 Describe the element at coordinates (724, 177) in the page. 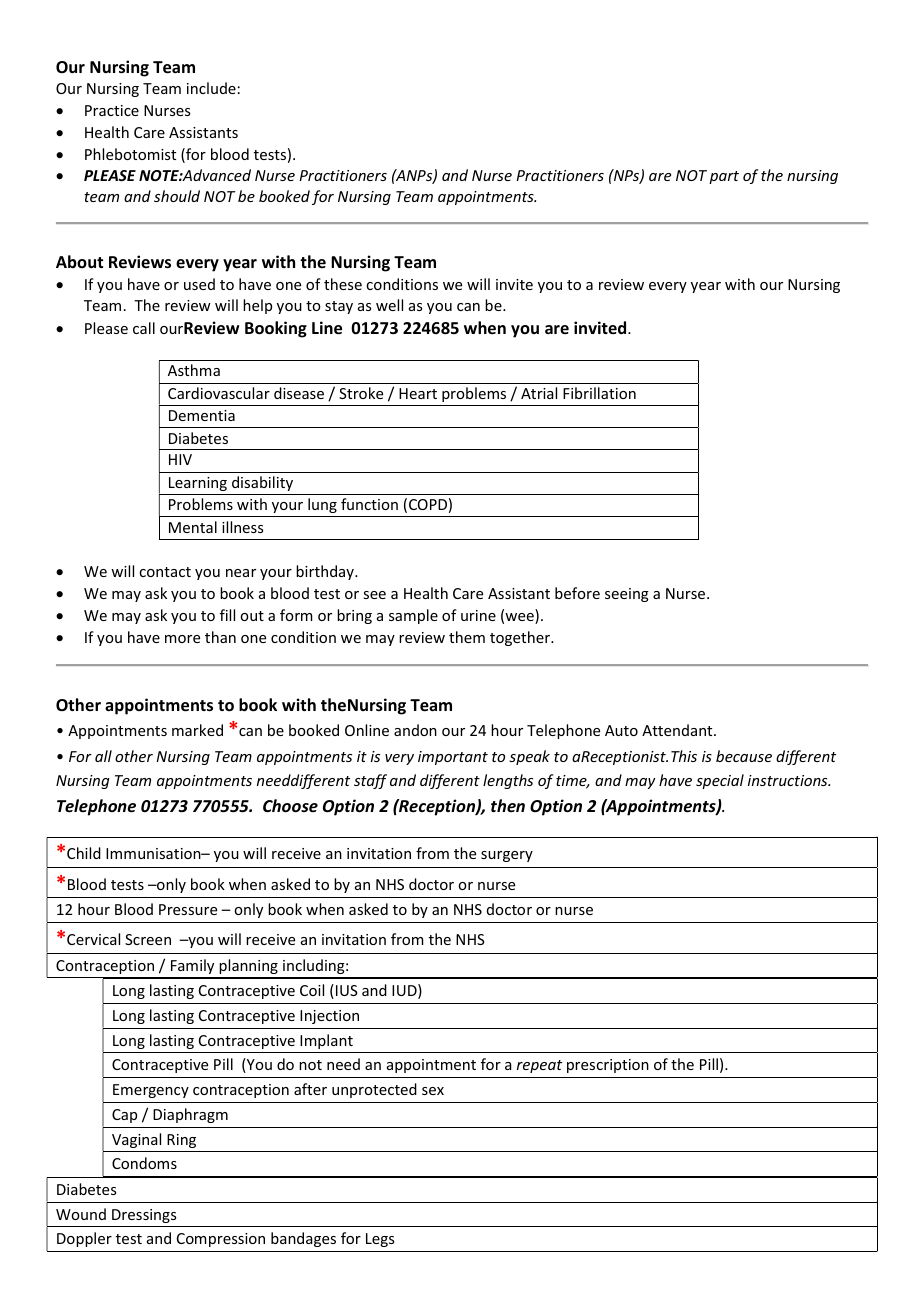

I see `part` at that location.
